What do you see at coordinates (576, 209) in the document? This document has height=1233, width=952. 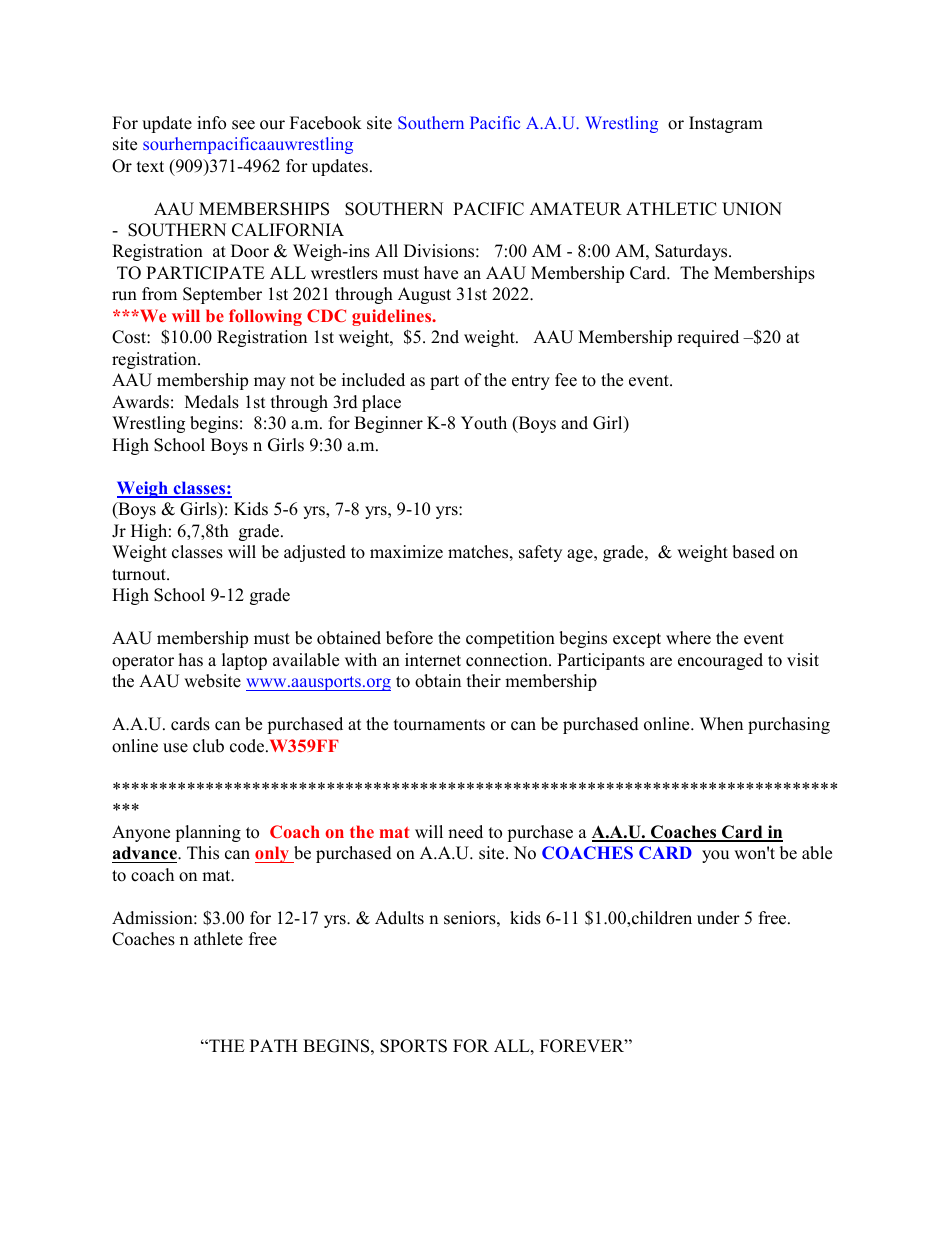 I see `AMATEUR` at bounding box center [576, 209].
